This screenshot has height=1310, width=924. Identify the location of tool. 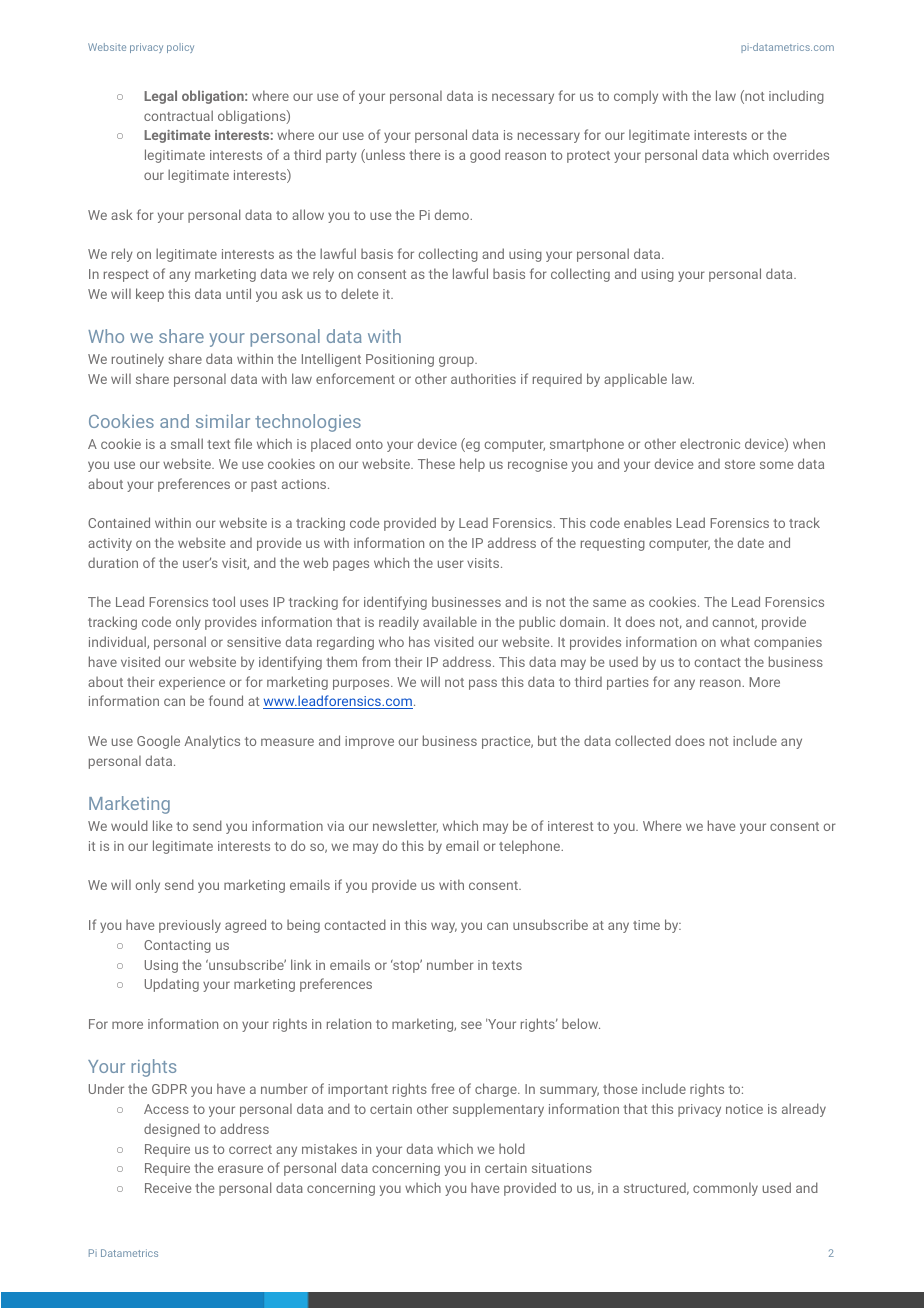
(223, 601).
